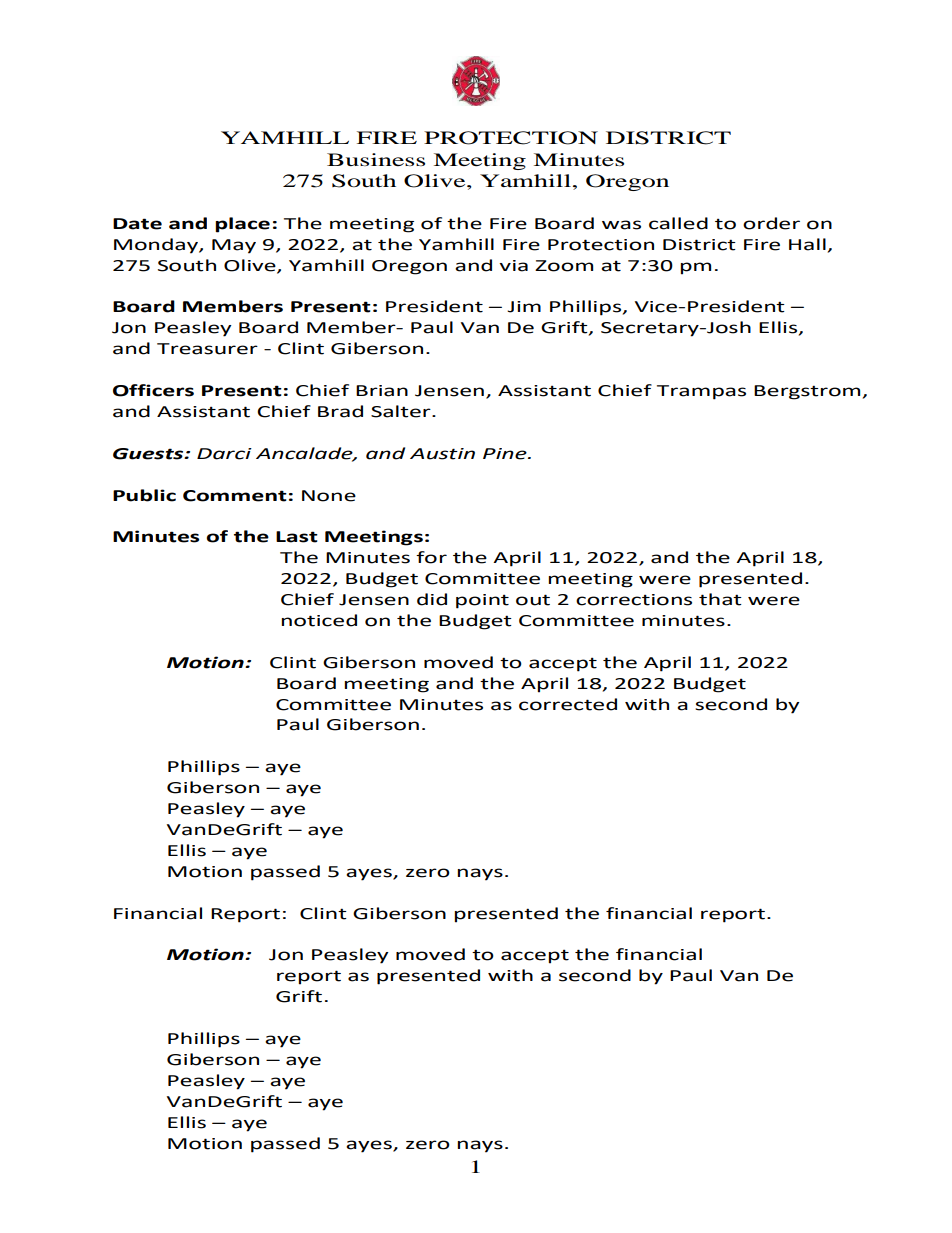 This screenshot has height=1233, width=952. What do you see at coordinates (807, 244) in the screenshot?
I see `Hall` at bounding box center [807, 244].
